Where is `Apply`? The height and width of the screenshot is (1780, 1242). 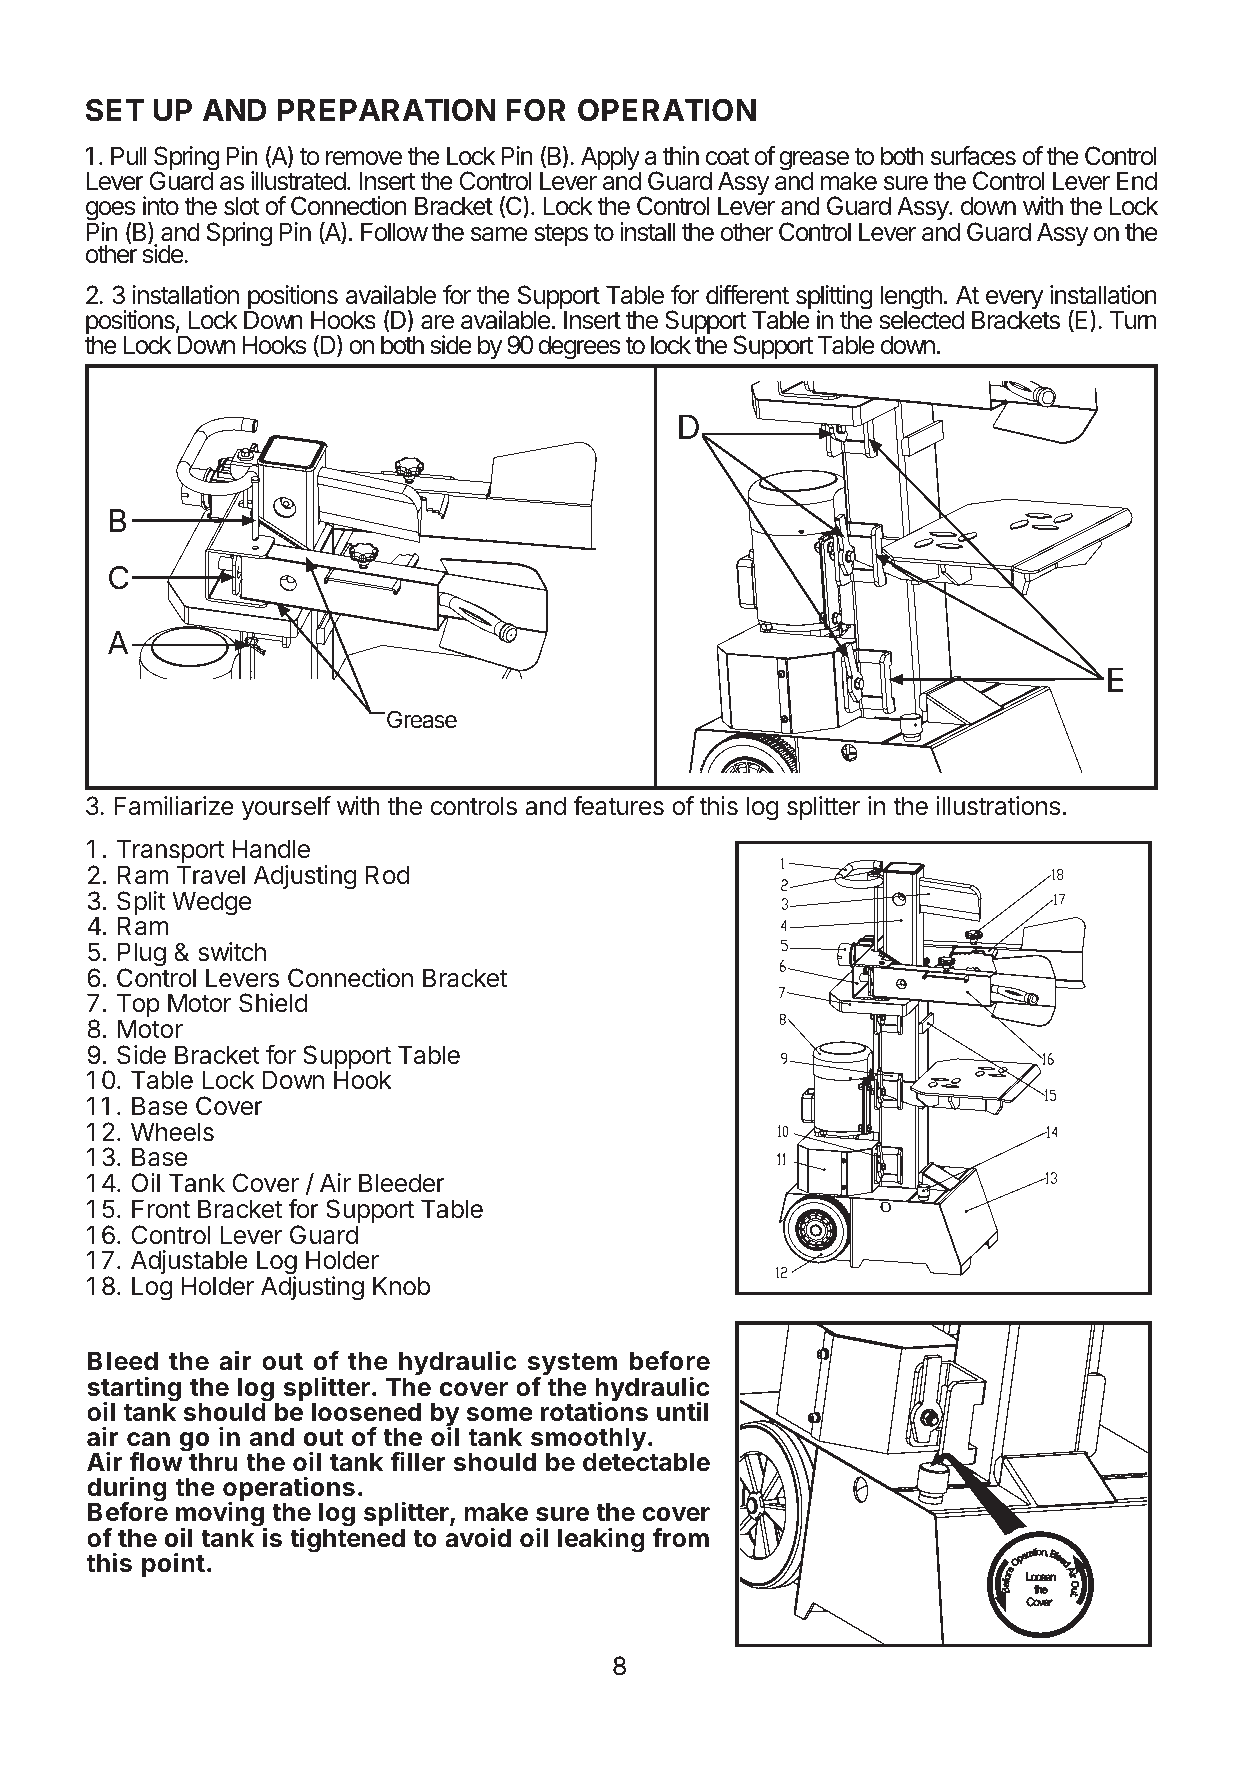 Apply is located at coordinates (611, 159).
